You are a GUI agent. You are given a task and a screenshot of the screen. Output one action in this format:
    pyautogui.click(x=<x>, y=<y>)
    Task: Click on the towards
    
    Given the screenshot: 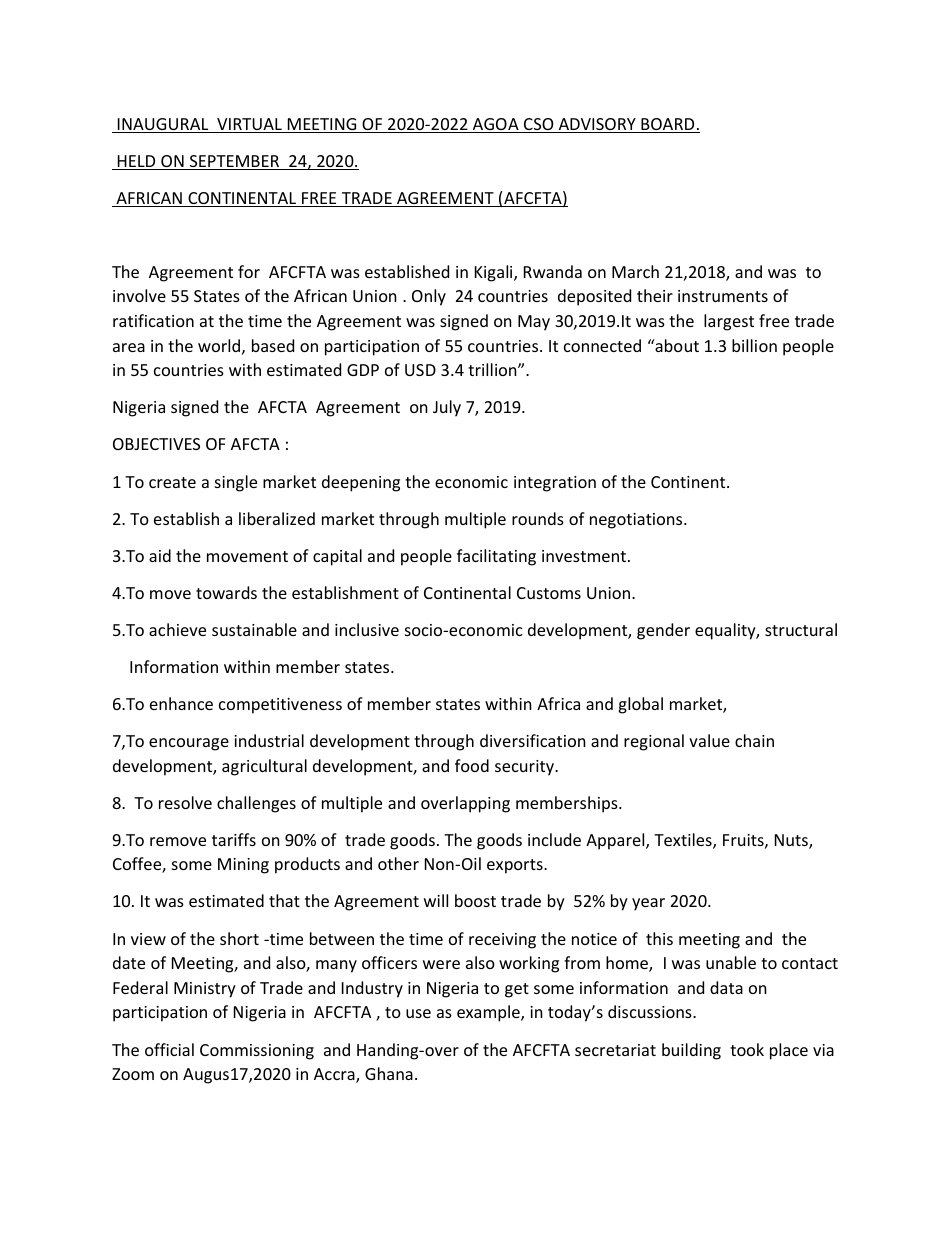 What is the action you would take?
    pyautogui.click(x=226, y=592)
